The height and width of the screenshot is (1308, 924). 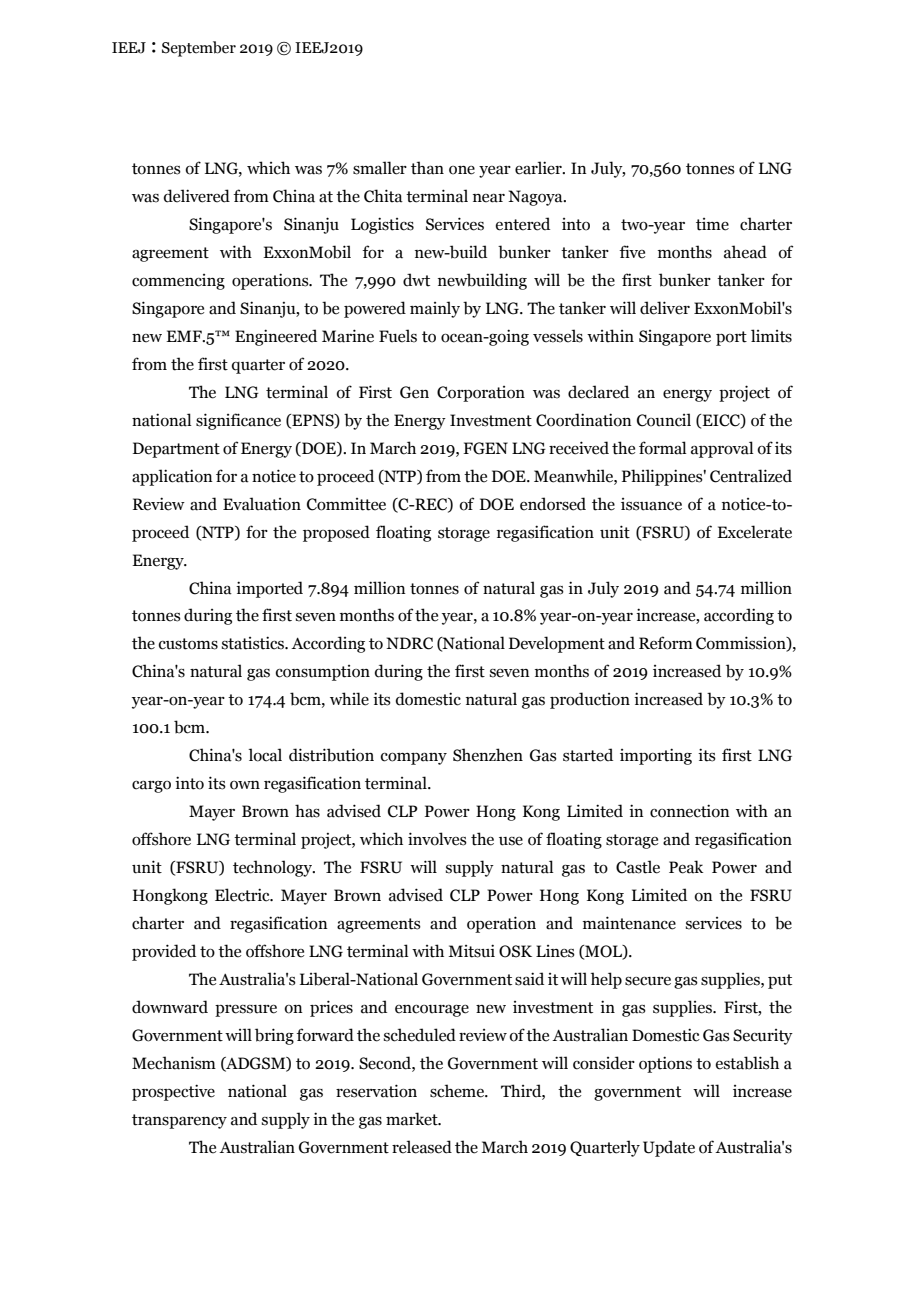 I want to click on Corporation, so click(x=481, y=394).
